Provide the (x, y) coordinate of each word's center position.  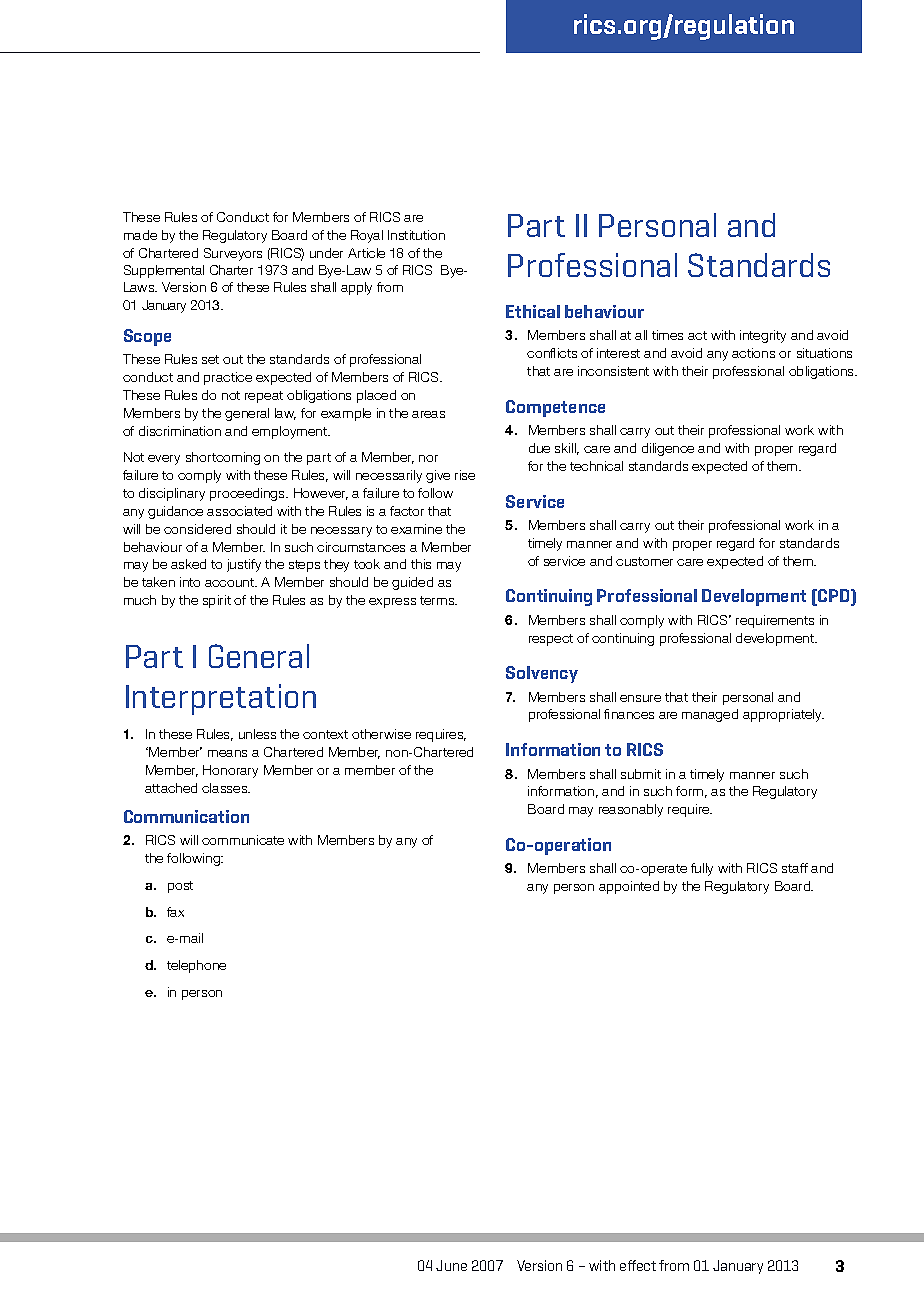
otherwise (381, 734)
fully (702, 869)
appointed (629, 887)
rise (465, 475)
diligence (668, 449)
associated (239, 511)
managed (710, 715)
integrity (763, 336)
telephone (196, 966)
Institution (416, 235)
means (227, 753)
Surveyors (233, 254)
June (451, 1265)
